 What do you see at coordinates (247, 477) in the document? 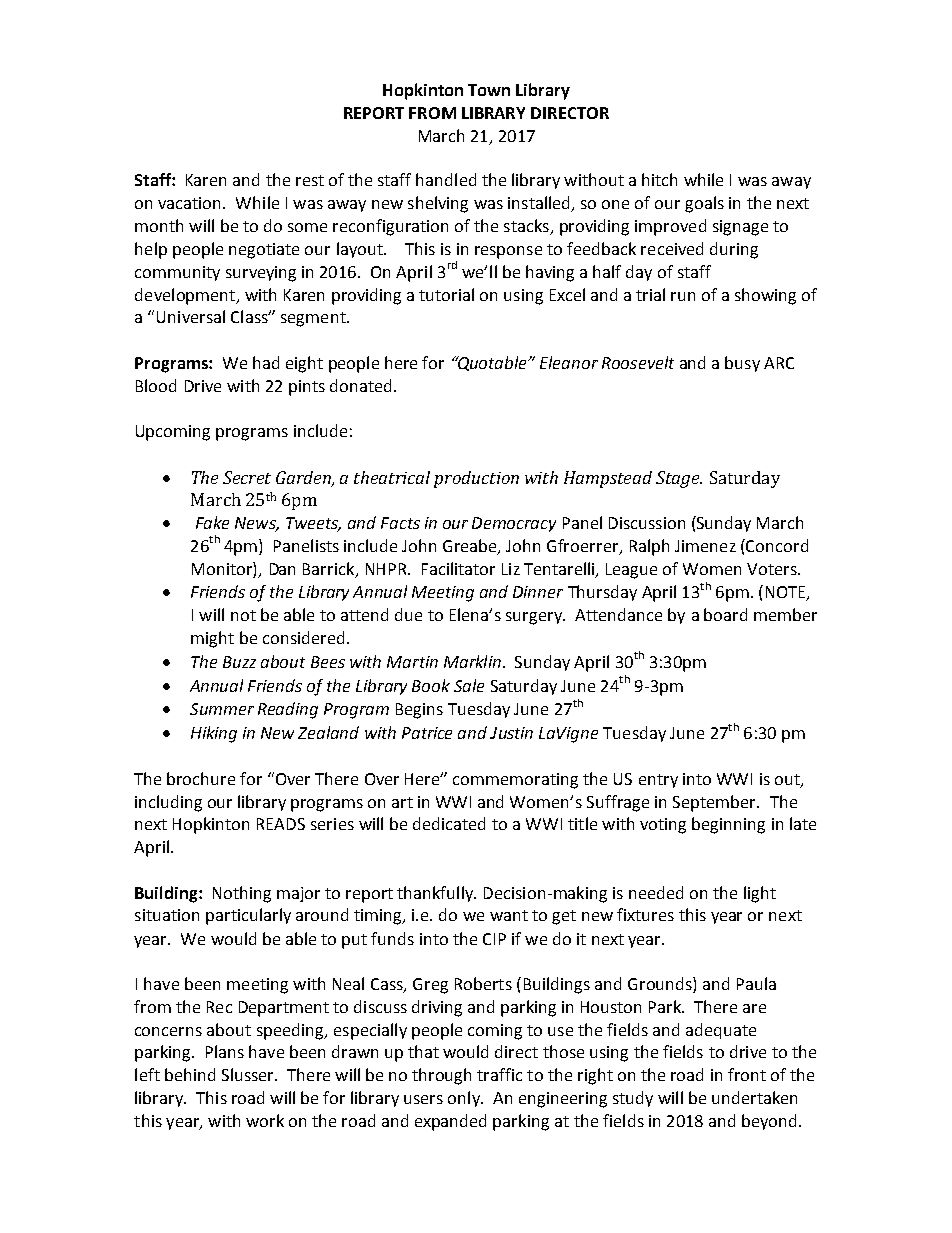
I see `Secret` at bounding box center [247, 477].
